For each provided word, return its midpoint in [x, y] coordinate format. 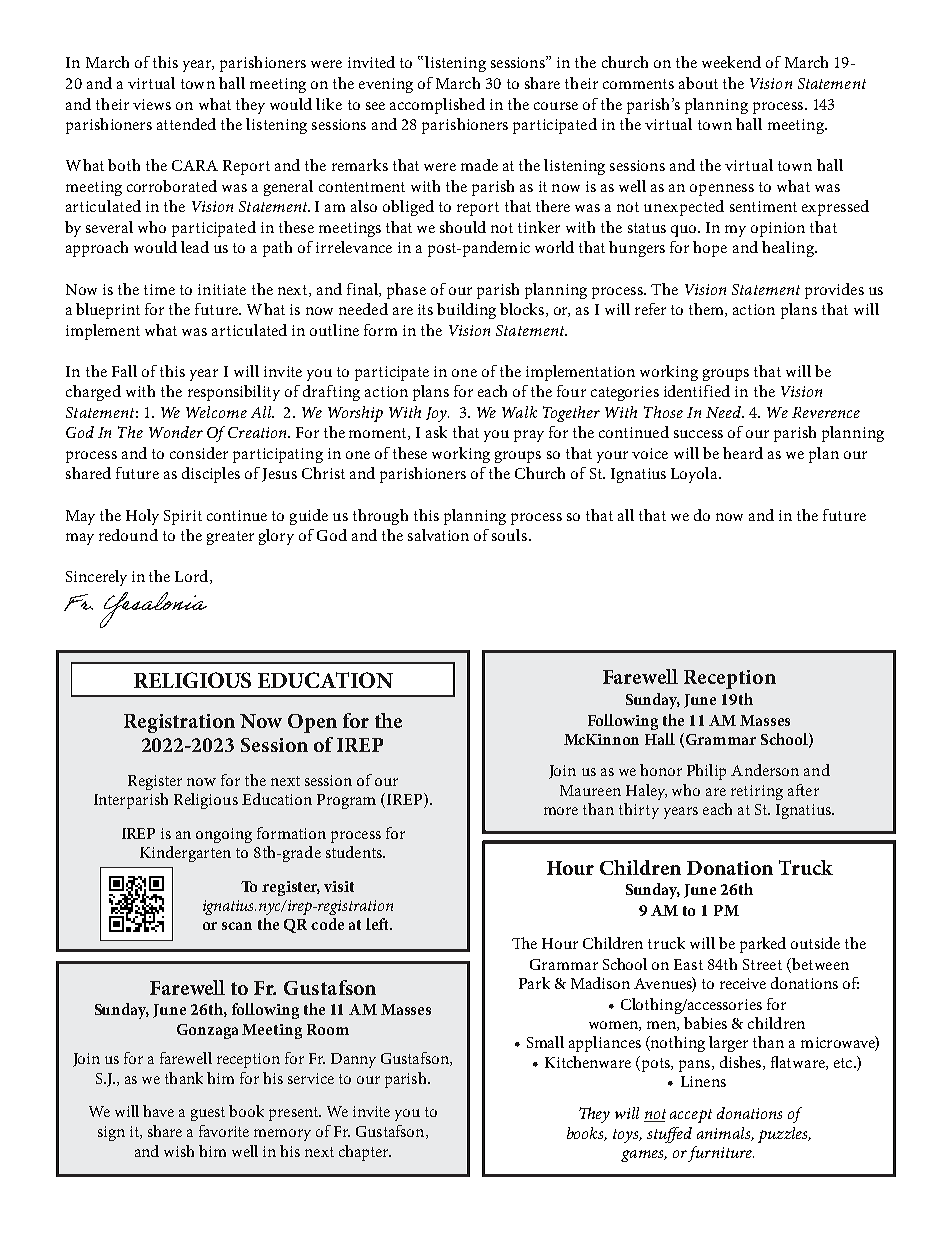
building [466, 311]
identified [697, 391]
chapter [365, 1153]
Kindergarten [185, 854]
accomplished [437, 106]
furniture [721, 1154]
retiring [757, 792]
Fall [124, 371]
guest [208, 1114]
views [152, 104]
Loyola [695, 475]
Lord [193, 577]
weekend [731, 62]
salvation [438, 535]
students [355, 852]
